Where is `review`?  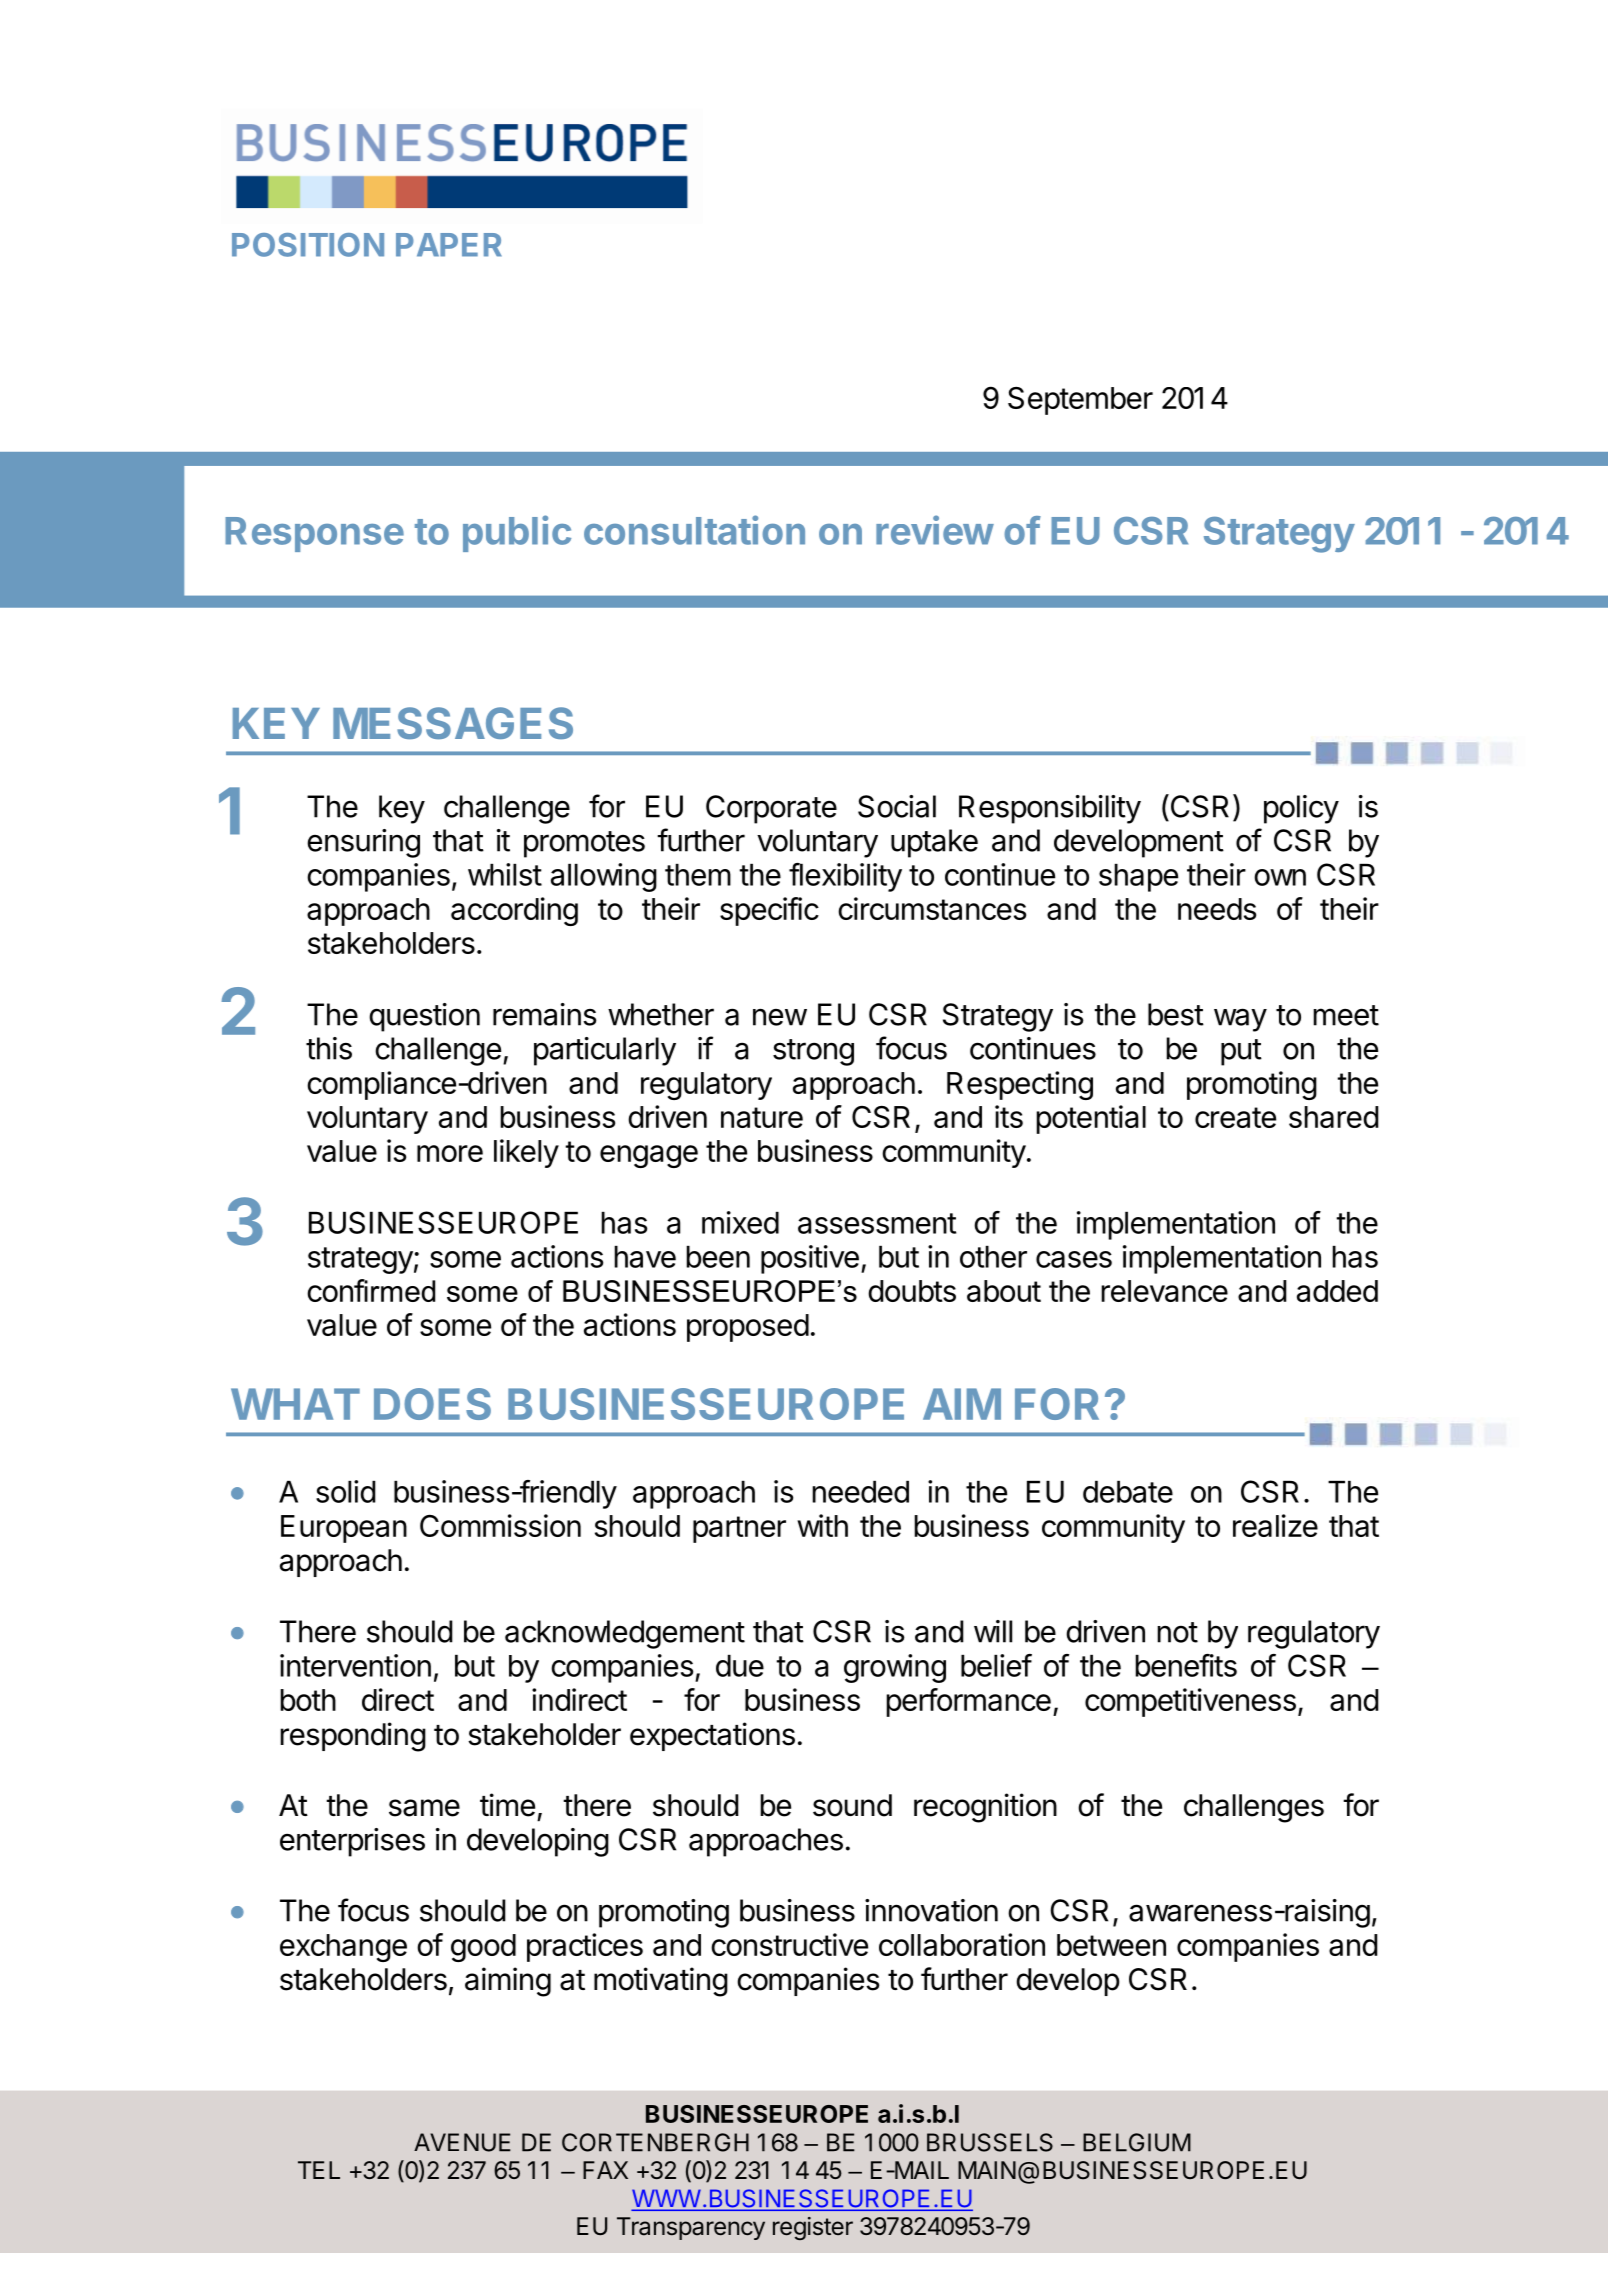 review is located at coordinates (935, 530).
